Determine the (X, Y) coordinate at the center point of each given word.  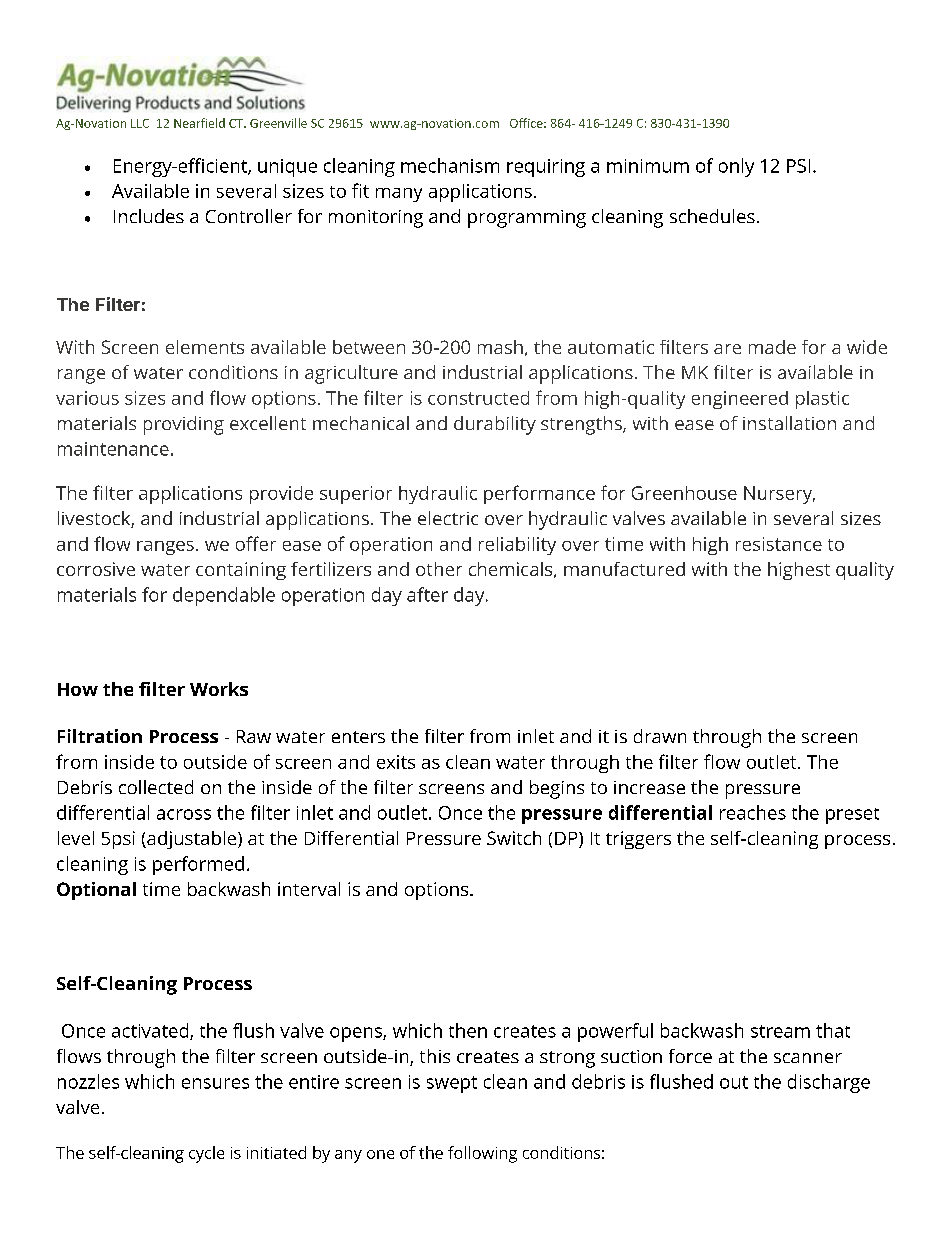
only (736, 167)
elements (205, 347)
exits (396, 762)
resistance (779, 544)
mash (500, 347)
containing (241, 571)
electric (448, 518)
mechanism (450, 165)
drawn (660, 736)
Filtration (100, 736)
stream (780, 1031)
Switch (514, 838)
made (772, 347)
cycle (206, 1154)
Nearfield (199, 123)
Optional (96, 891)
